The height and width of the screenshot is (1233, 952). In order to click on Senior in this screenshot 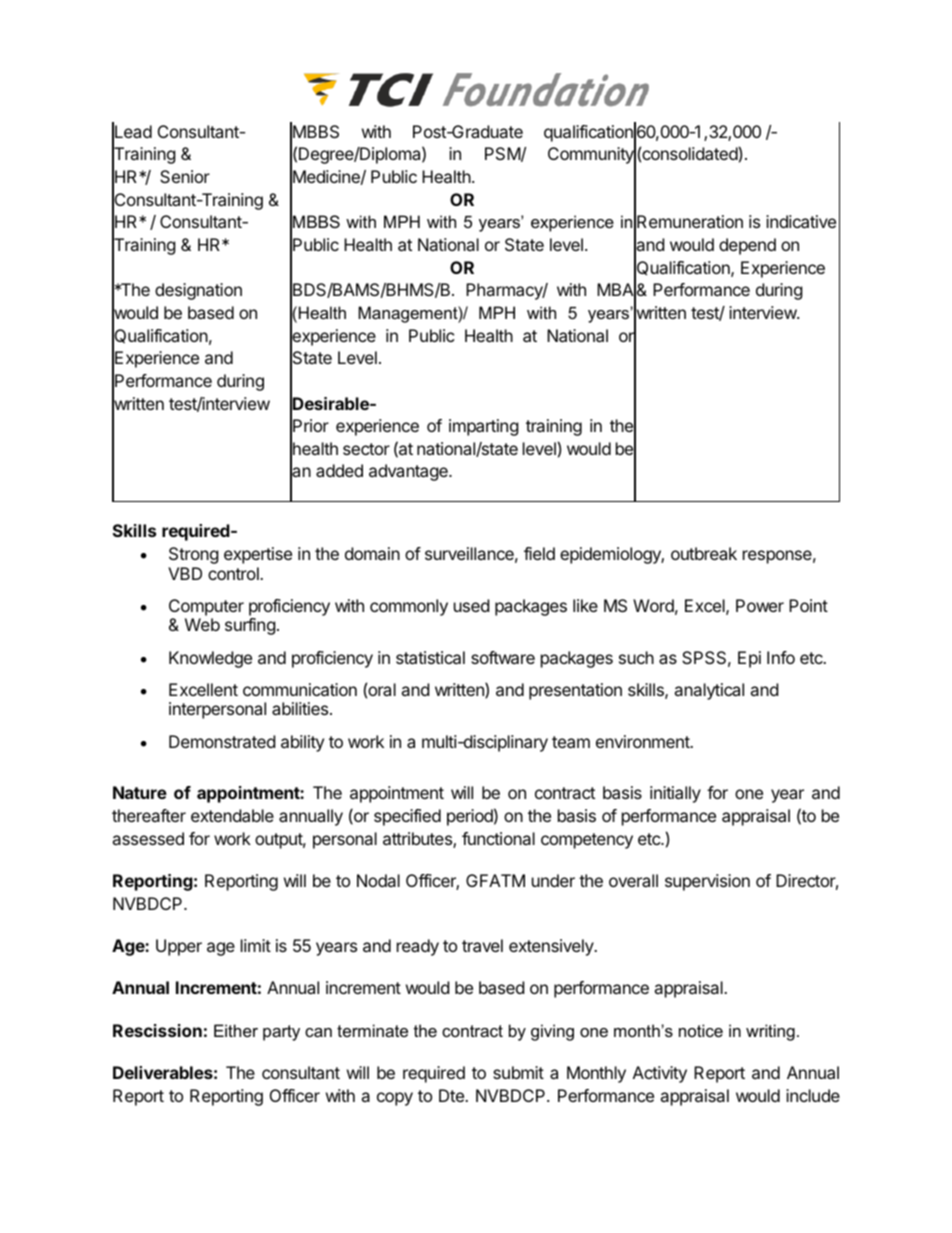, I will do `click(185, 176)`.
